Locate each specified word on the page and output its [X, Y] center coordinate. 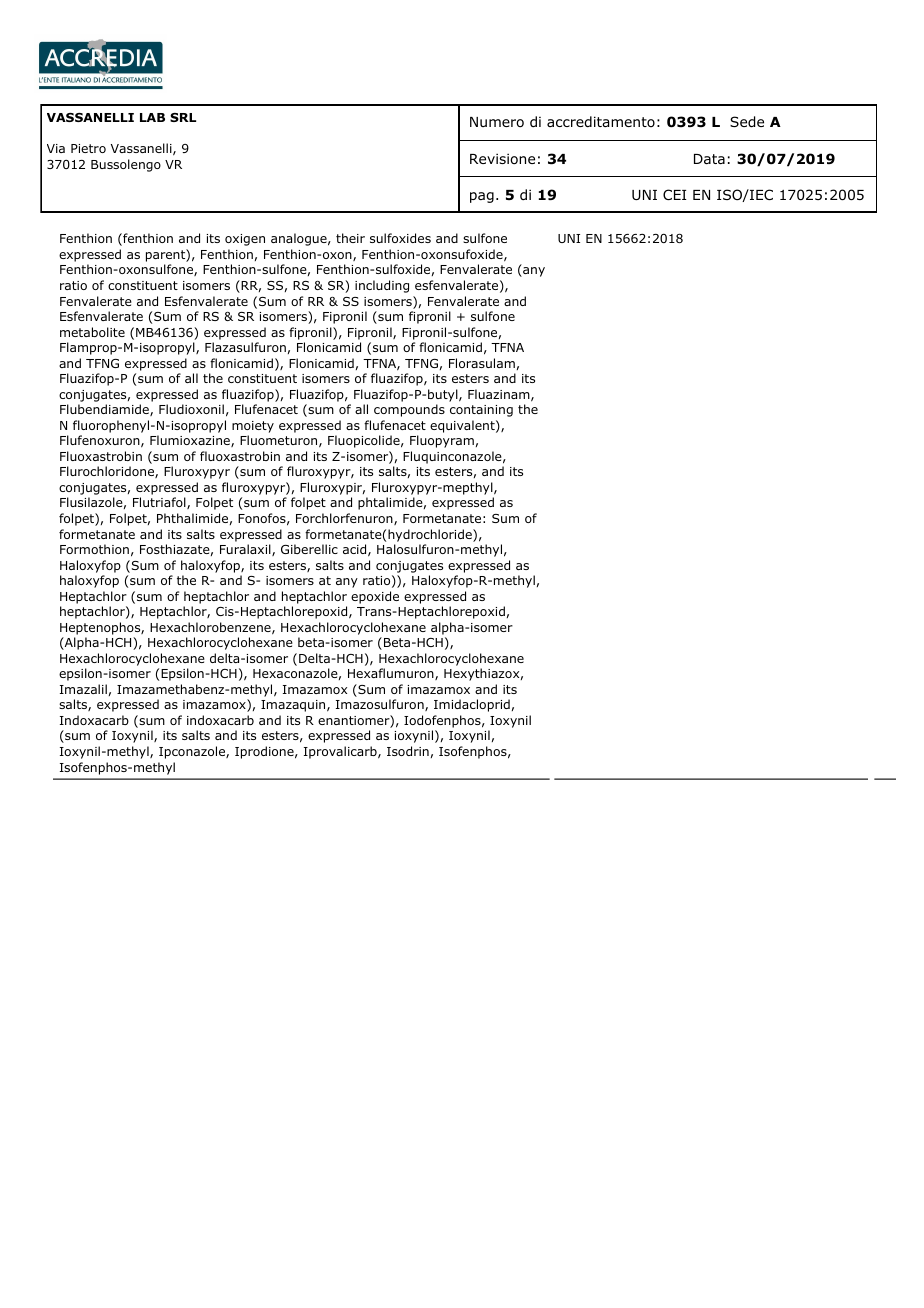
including [382, 286]
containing [481, 411]
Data [709, 159]
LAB [152, 117]
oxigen [245, 240]
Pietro [88, 148]
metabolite [92, 332]
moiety [253, 427]
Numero [497, 122]
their [350, 238]
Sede [747, 122]
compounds [409, 410]
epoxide [375, 597]
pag [482, 197]
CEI [674, 194]
